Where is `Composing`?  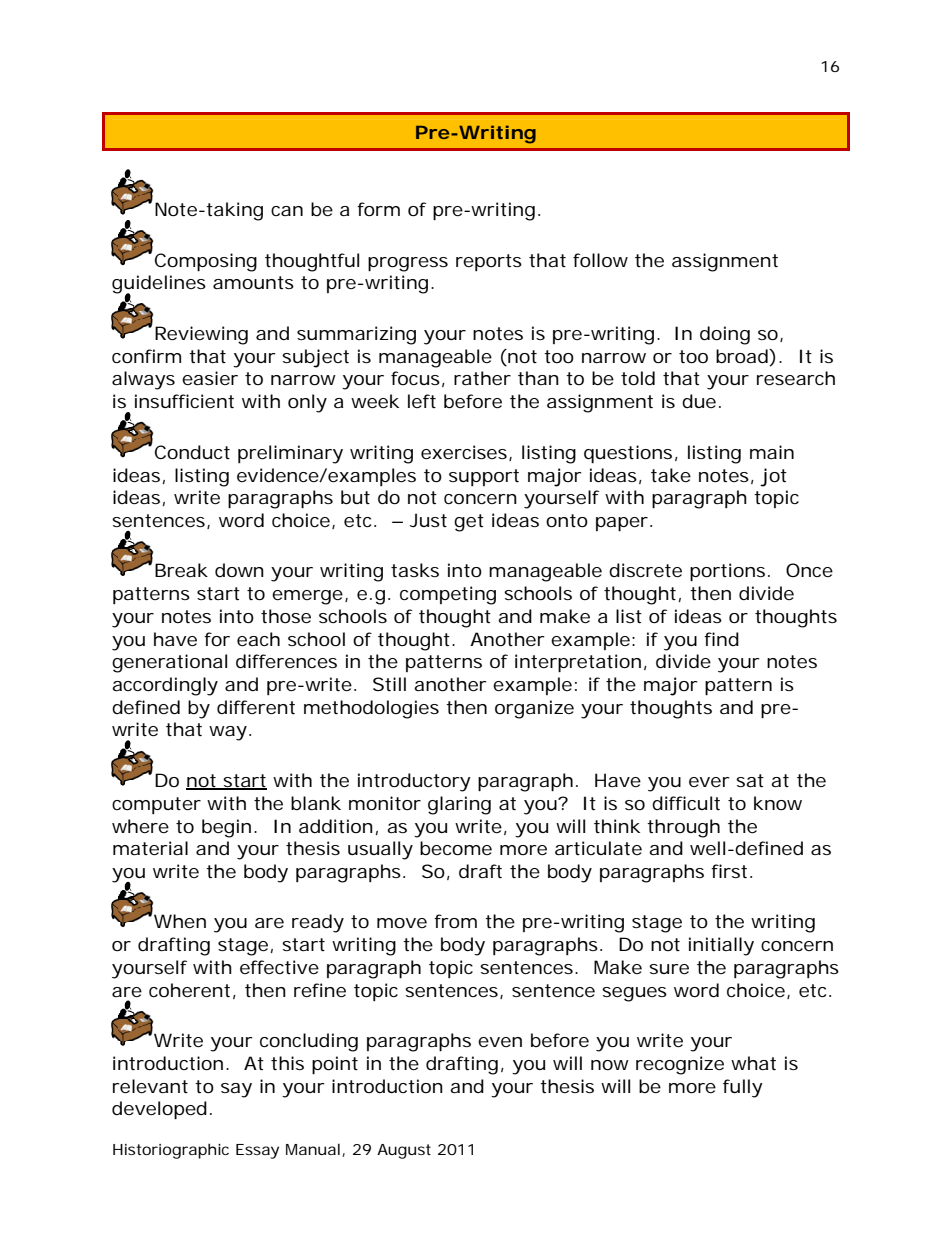
Composing is located at coordinates (206, 262).
